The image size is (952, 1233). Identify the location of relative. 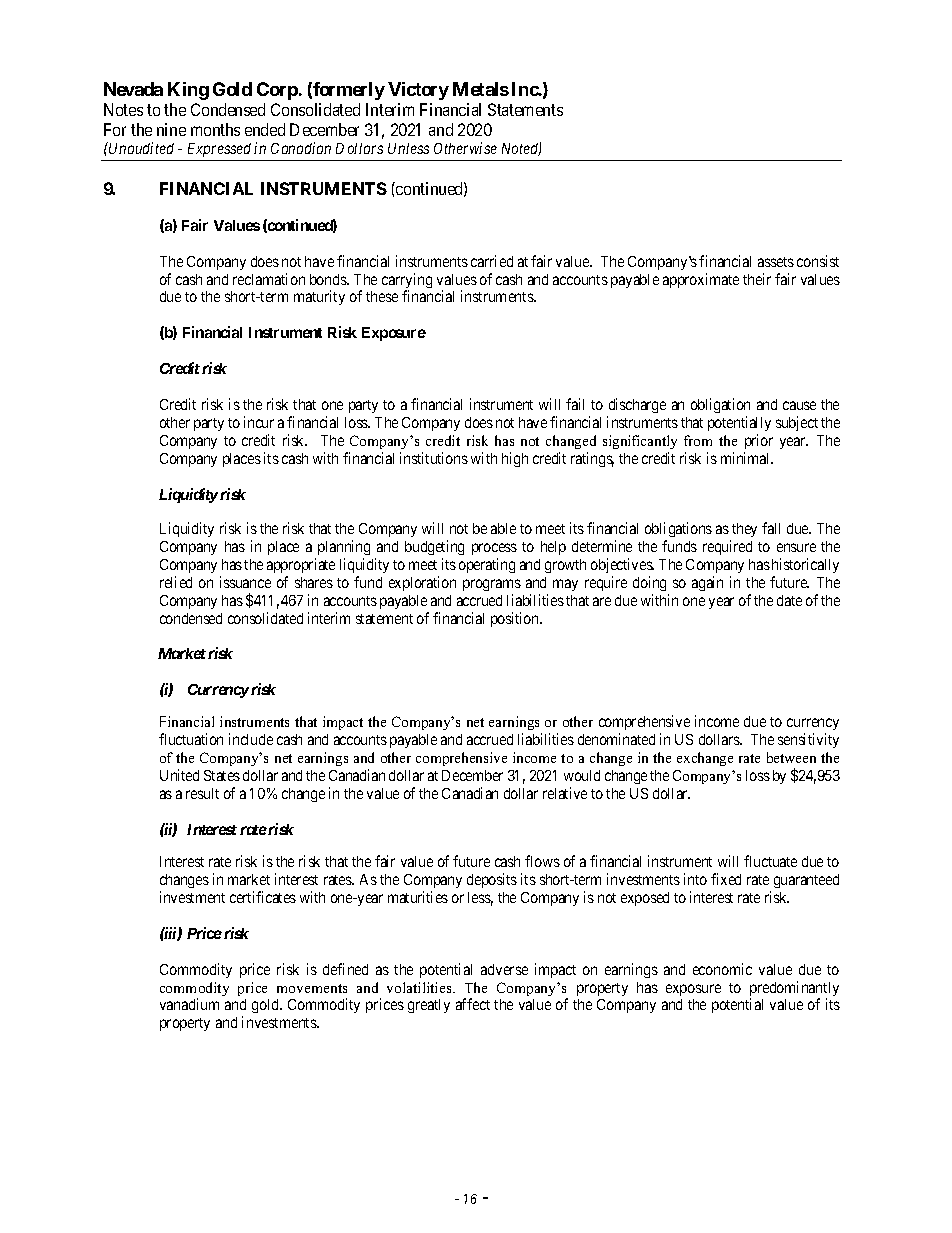
(565, 793).
